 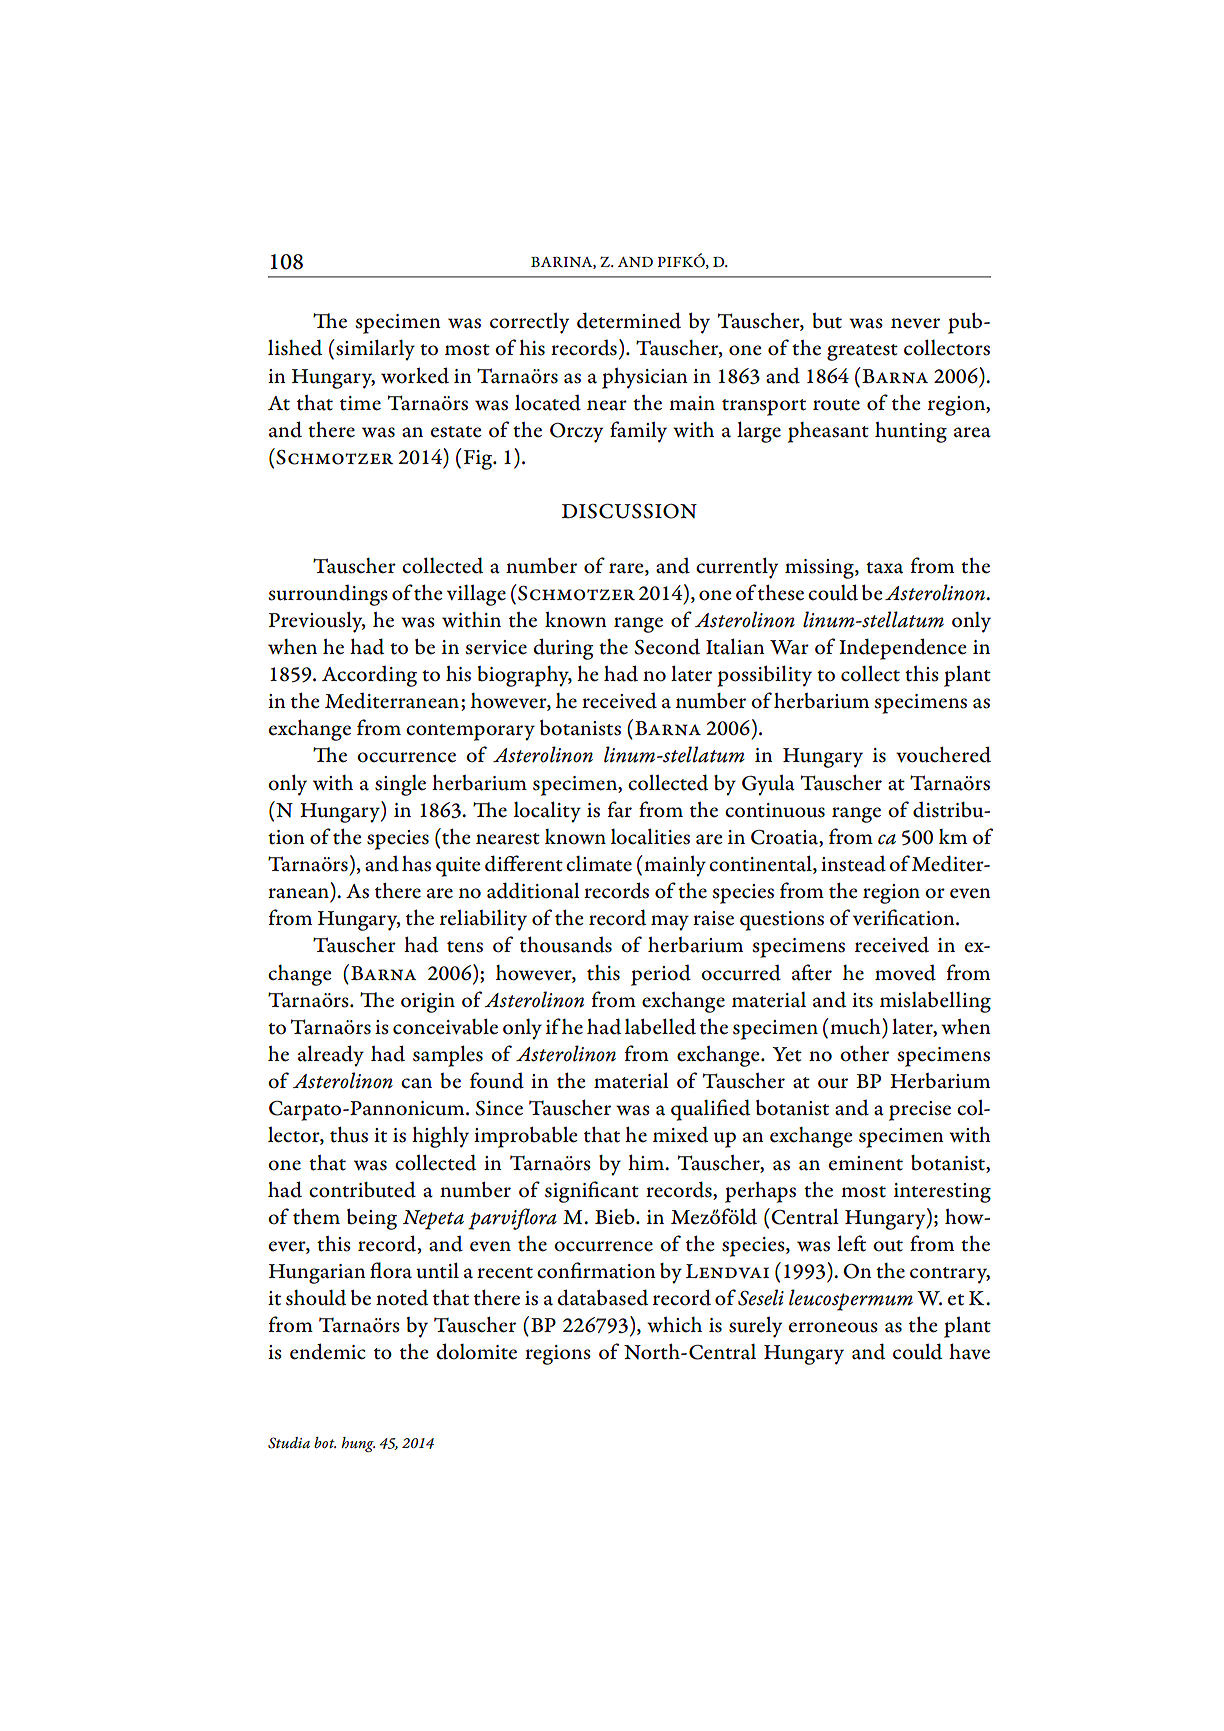 What do you see at coordinates (416, 864) in the image?
I see `has` at bounding box center [416, 864].
